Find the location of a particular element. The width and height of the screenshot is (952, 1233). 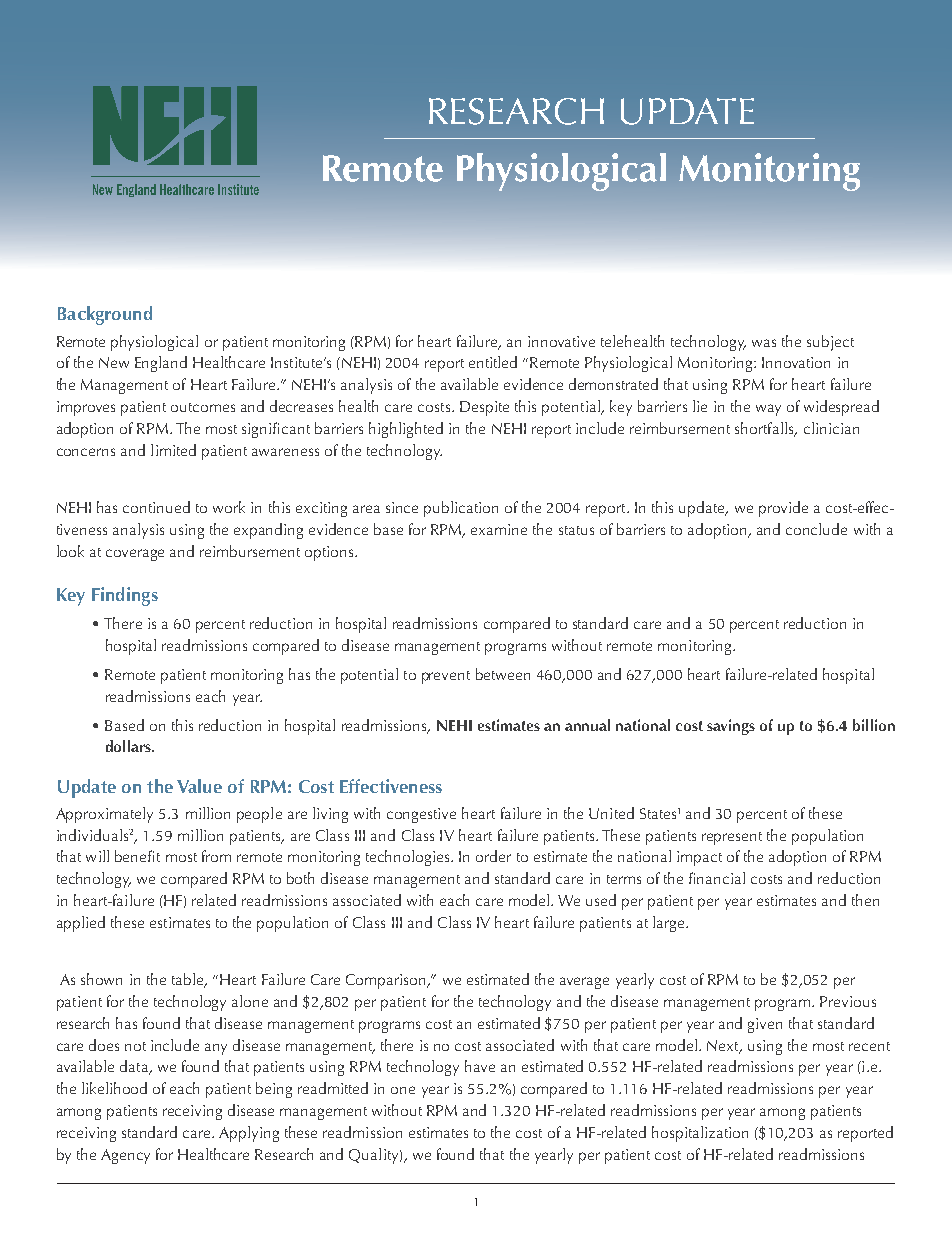

then is located at coordinates (865, 900).
